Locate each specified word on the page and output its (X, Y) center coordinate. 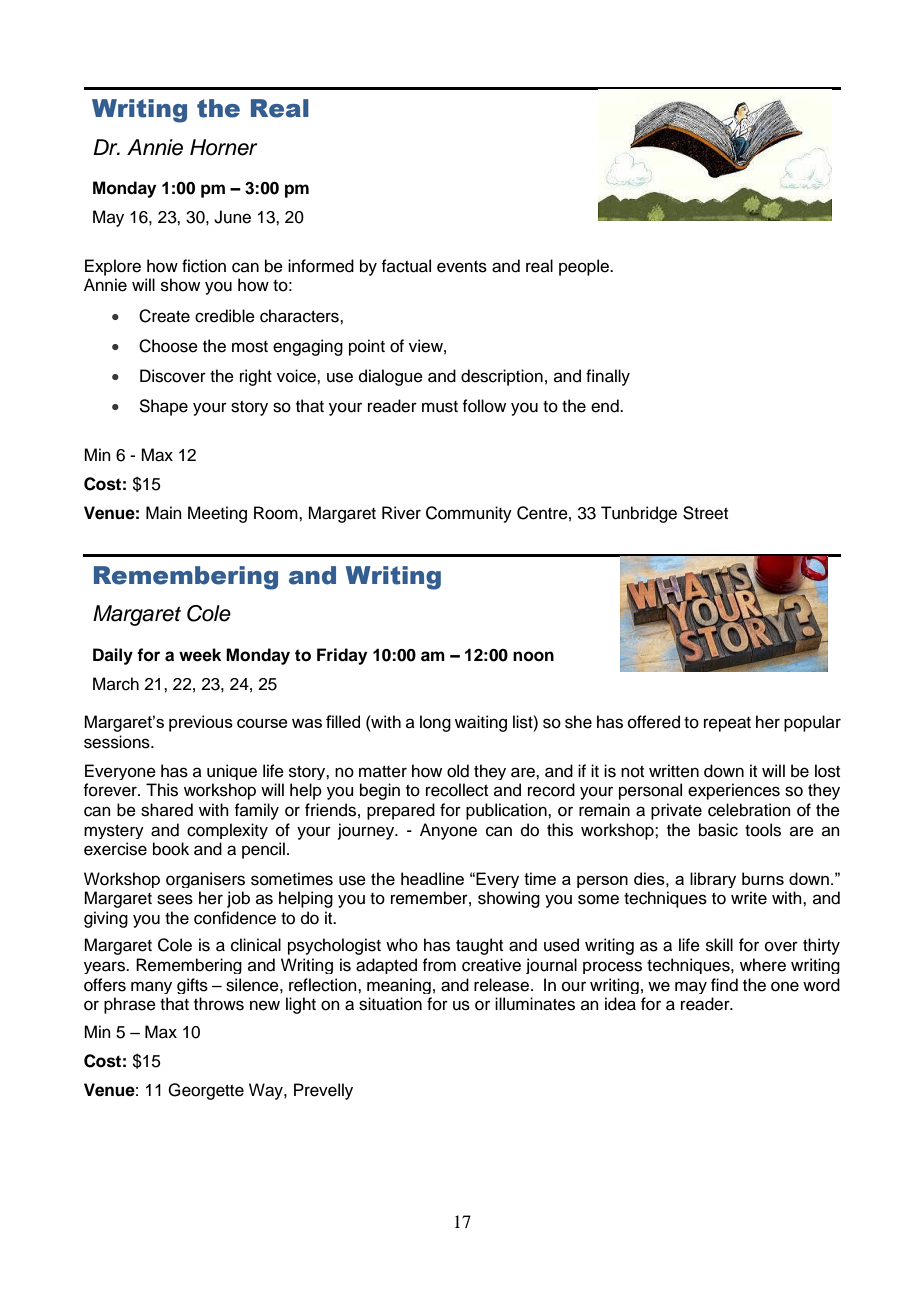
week (200, 655)
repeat (727, 724)
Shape (163, 407)
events (462, 267)
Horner (223, 147)
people (585, 267)
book (171, 849)
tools (763, 830)
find (724, 985)
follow (484, 406)
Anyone (448, 831)
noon (533, 656)
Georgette (206, 1091)
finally (608, 377)
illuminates (535, 1004)
